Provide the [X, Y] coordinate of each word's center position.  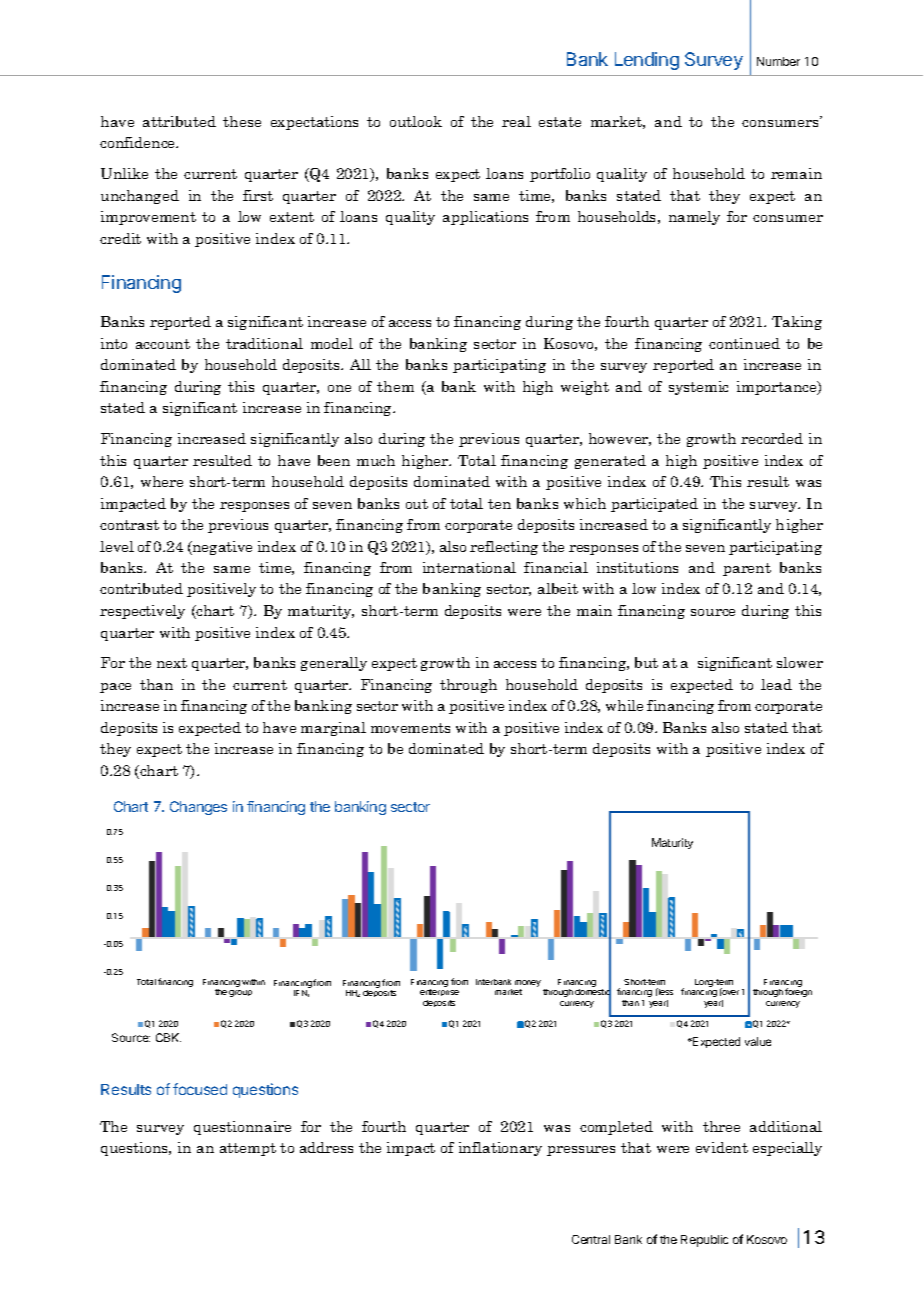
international [469, 567]
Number [778, 61]
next [172, 663]
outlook [416, 121]
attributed [179, 121]
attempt [248, 1149]
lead [776, 684]
